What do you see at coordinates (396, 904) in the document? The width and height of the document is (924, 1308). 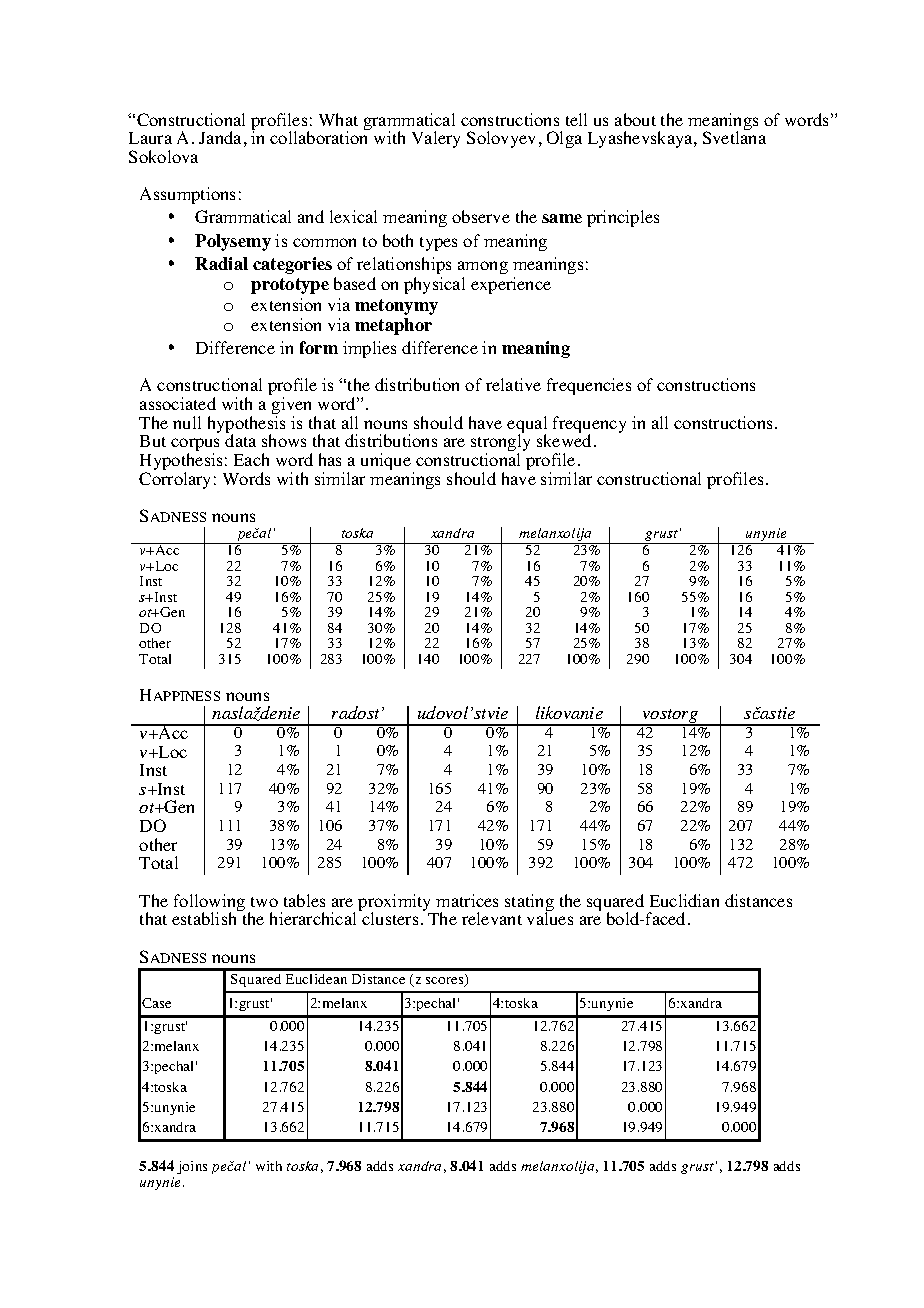 I see `proximity` at bounding box center [396, 904].
